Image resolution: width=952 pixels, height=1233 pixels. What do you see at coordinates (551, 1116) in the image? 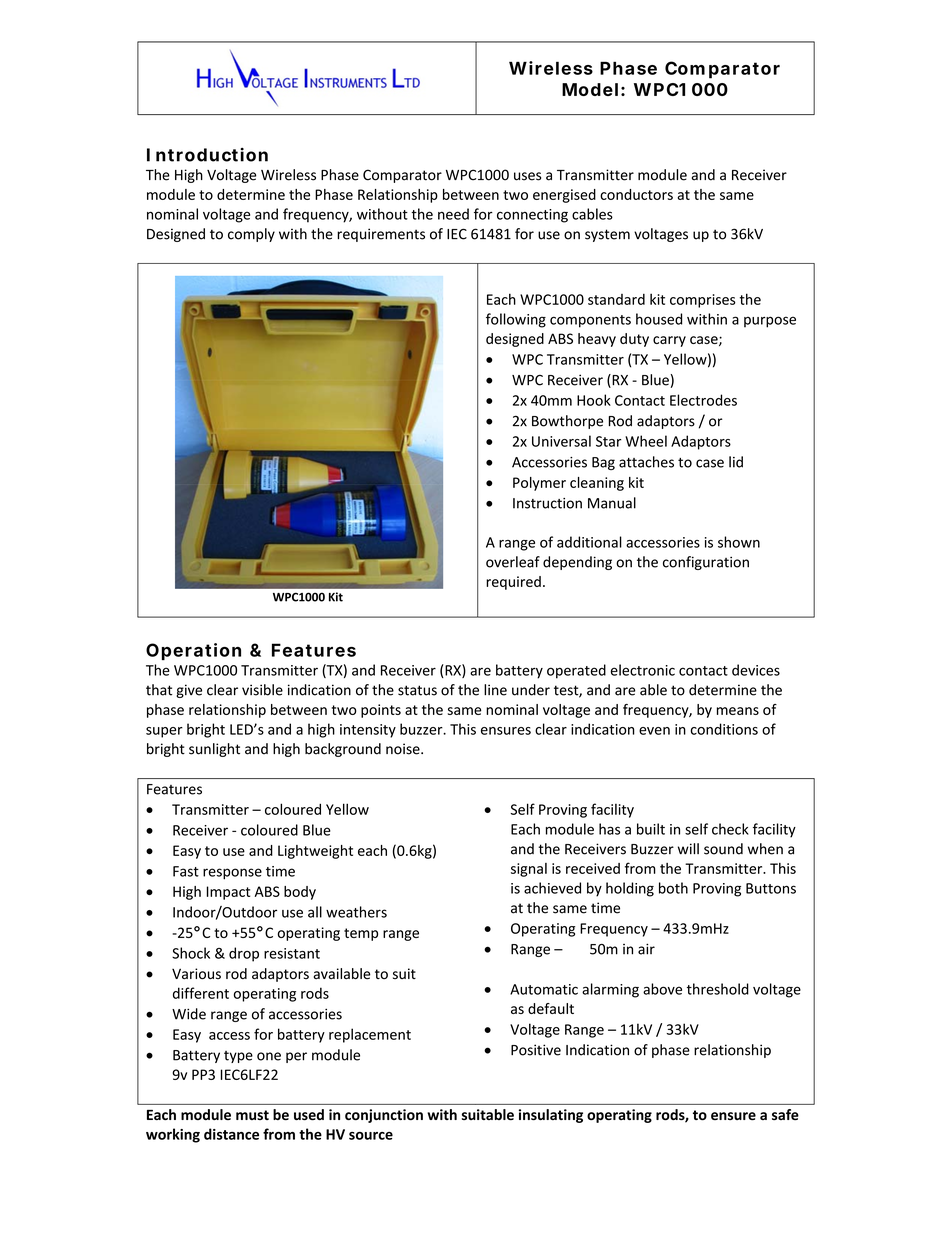
I see `insulating` at bounding box center [551, 1116].
